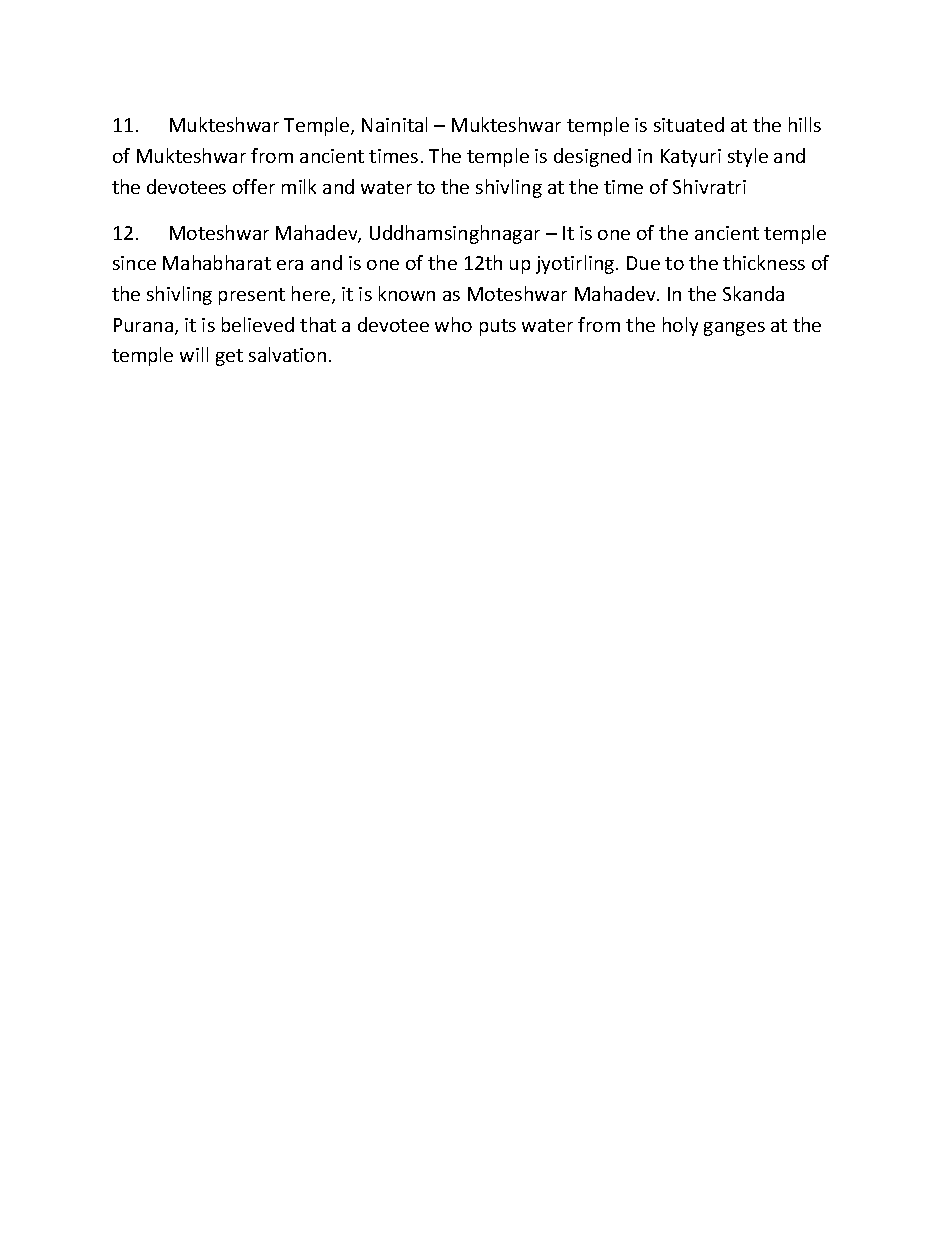  What do you see at coordinates (134, 263) in the image?
I see `since` at bounding box center [134, 263].
